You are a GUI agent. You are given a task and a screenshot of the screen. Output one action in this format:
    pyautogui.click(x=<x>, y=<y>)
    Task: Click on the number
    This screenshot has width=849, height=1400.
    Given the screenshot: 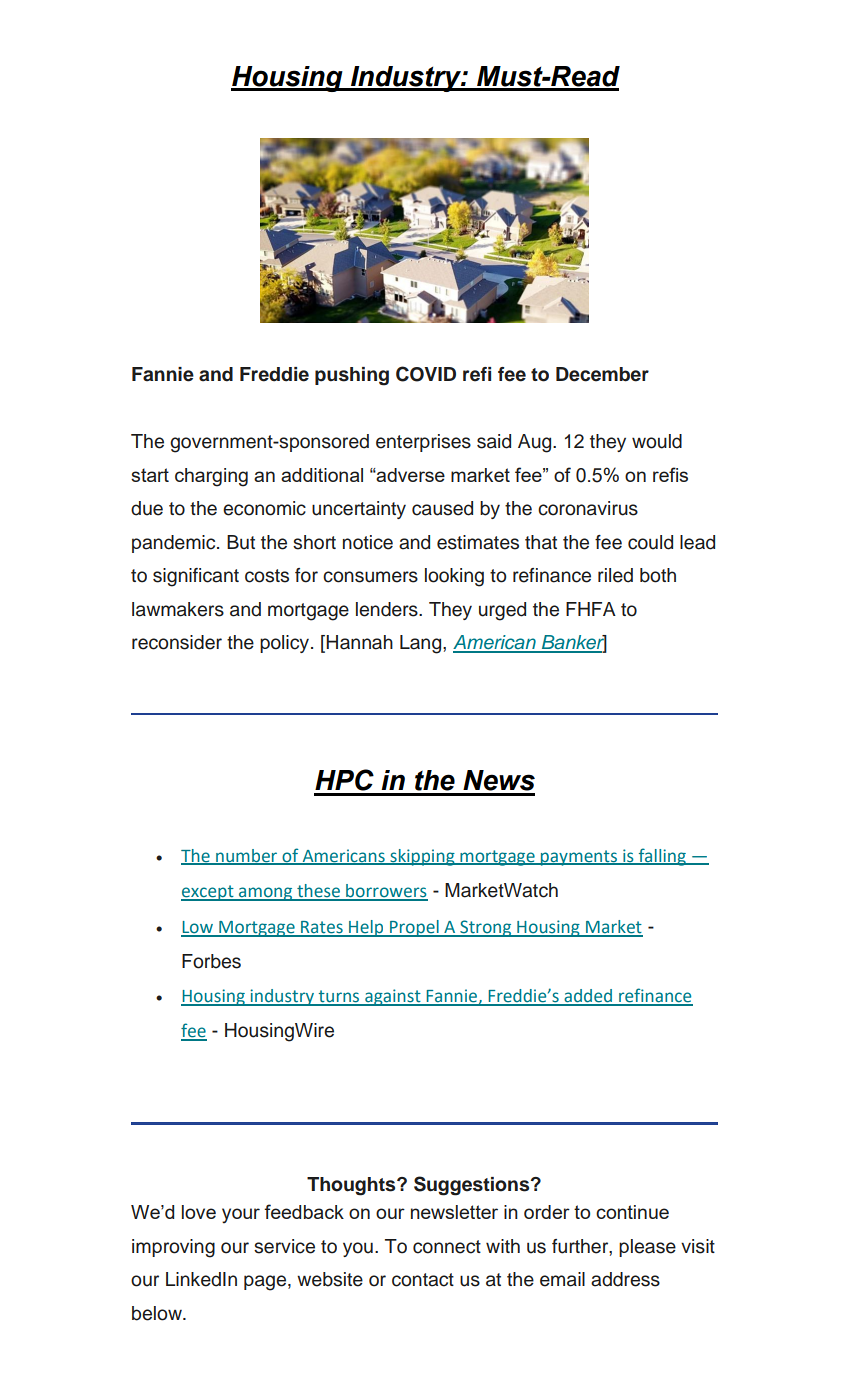 What is the action you would take?
    pyautogui.click(x=247, y=856)
